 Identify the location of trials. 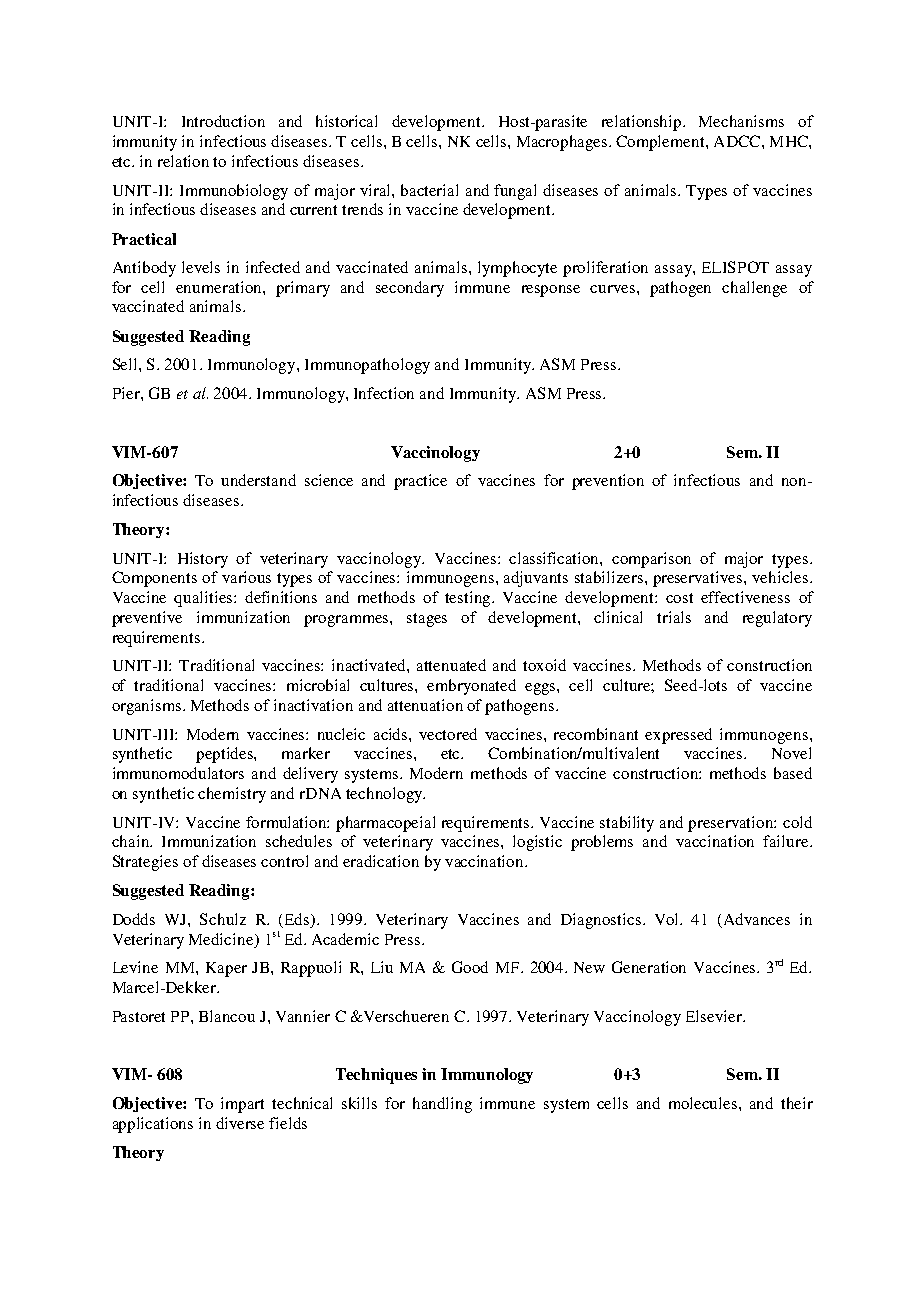
(674, 617).
